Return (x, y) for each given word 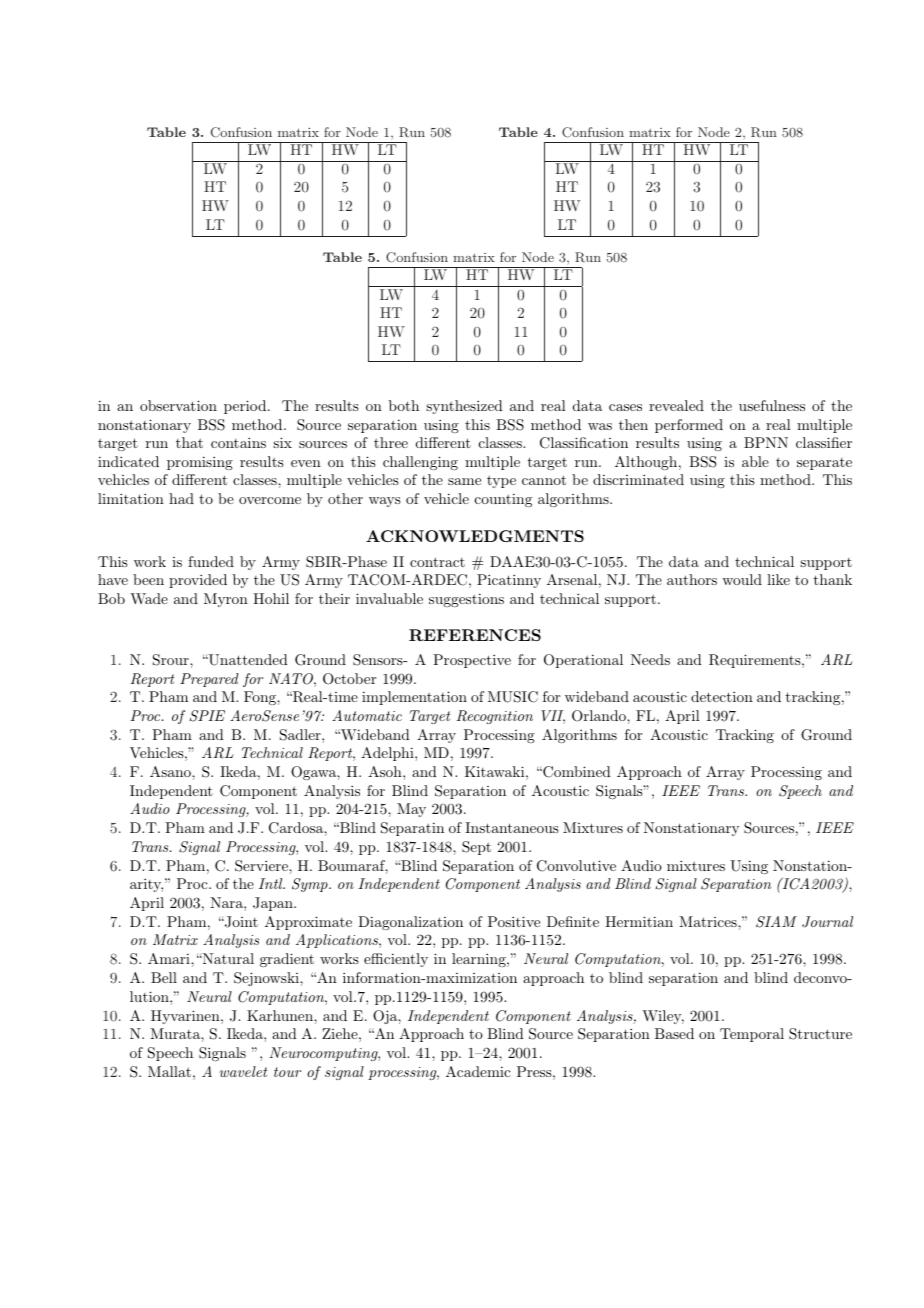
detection (722, 696)
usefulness (772, 405)
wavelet (243, 1071)
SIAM (776, 922)
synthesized (464, 407)
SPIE (207, 716)
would (742, 579)
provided (198, 581)
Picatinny (509, 581)
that (189, 442)
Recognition (494, 717)
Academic (478, 1071)
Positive (514, 921)
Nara (227, 902)
